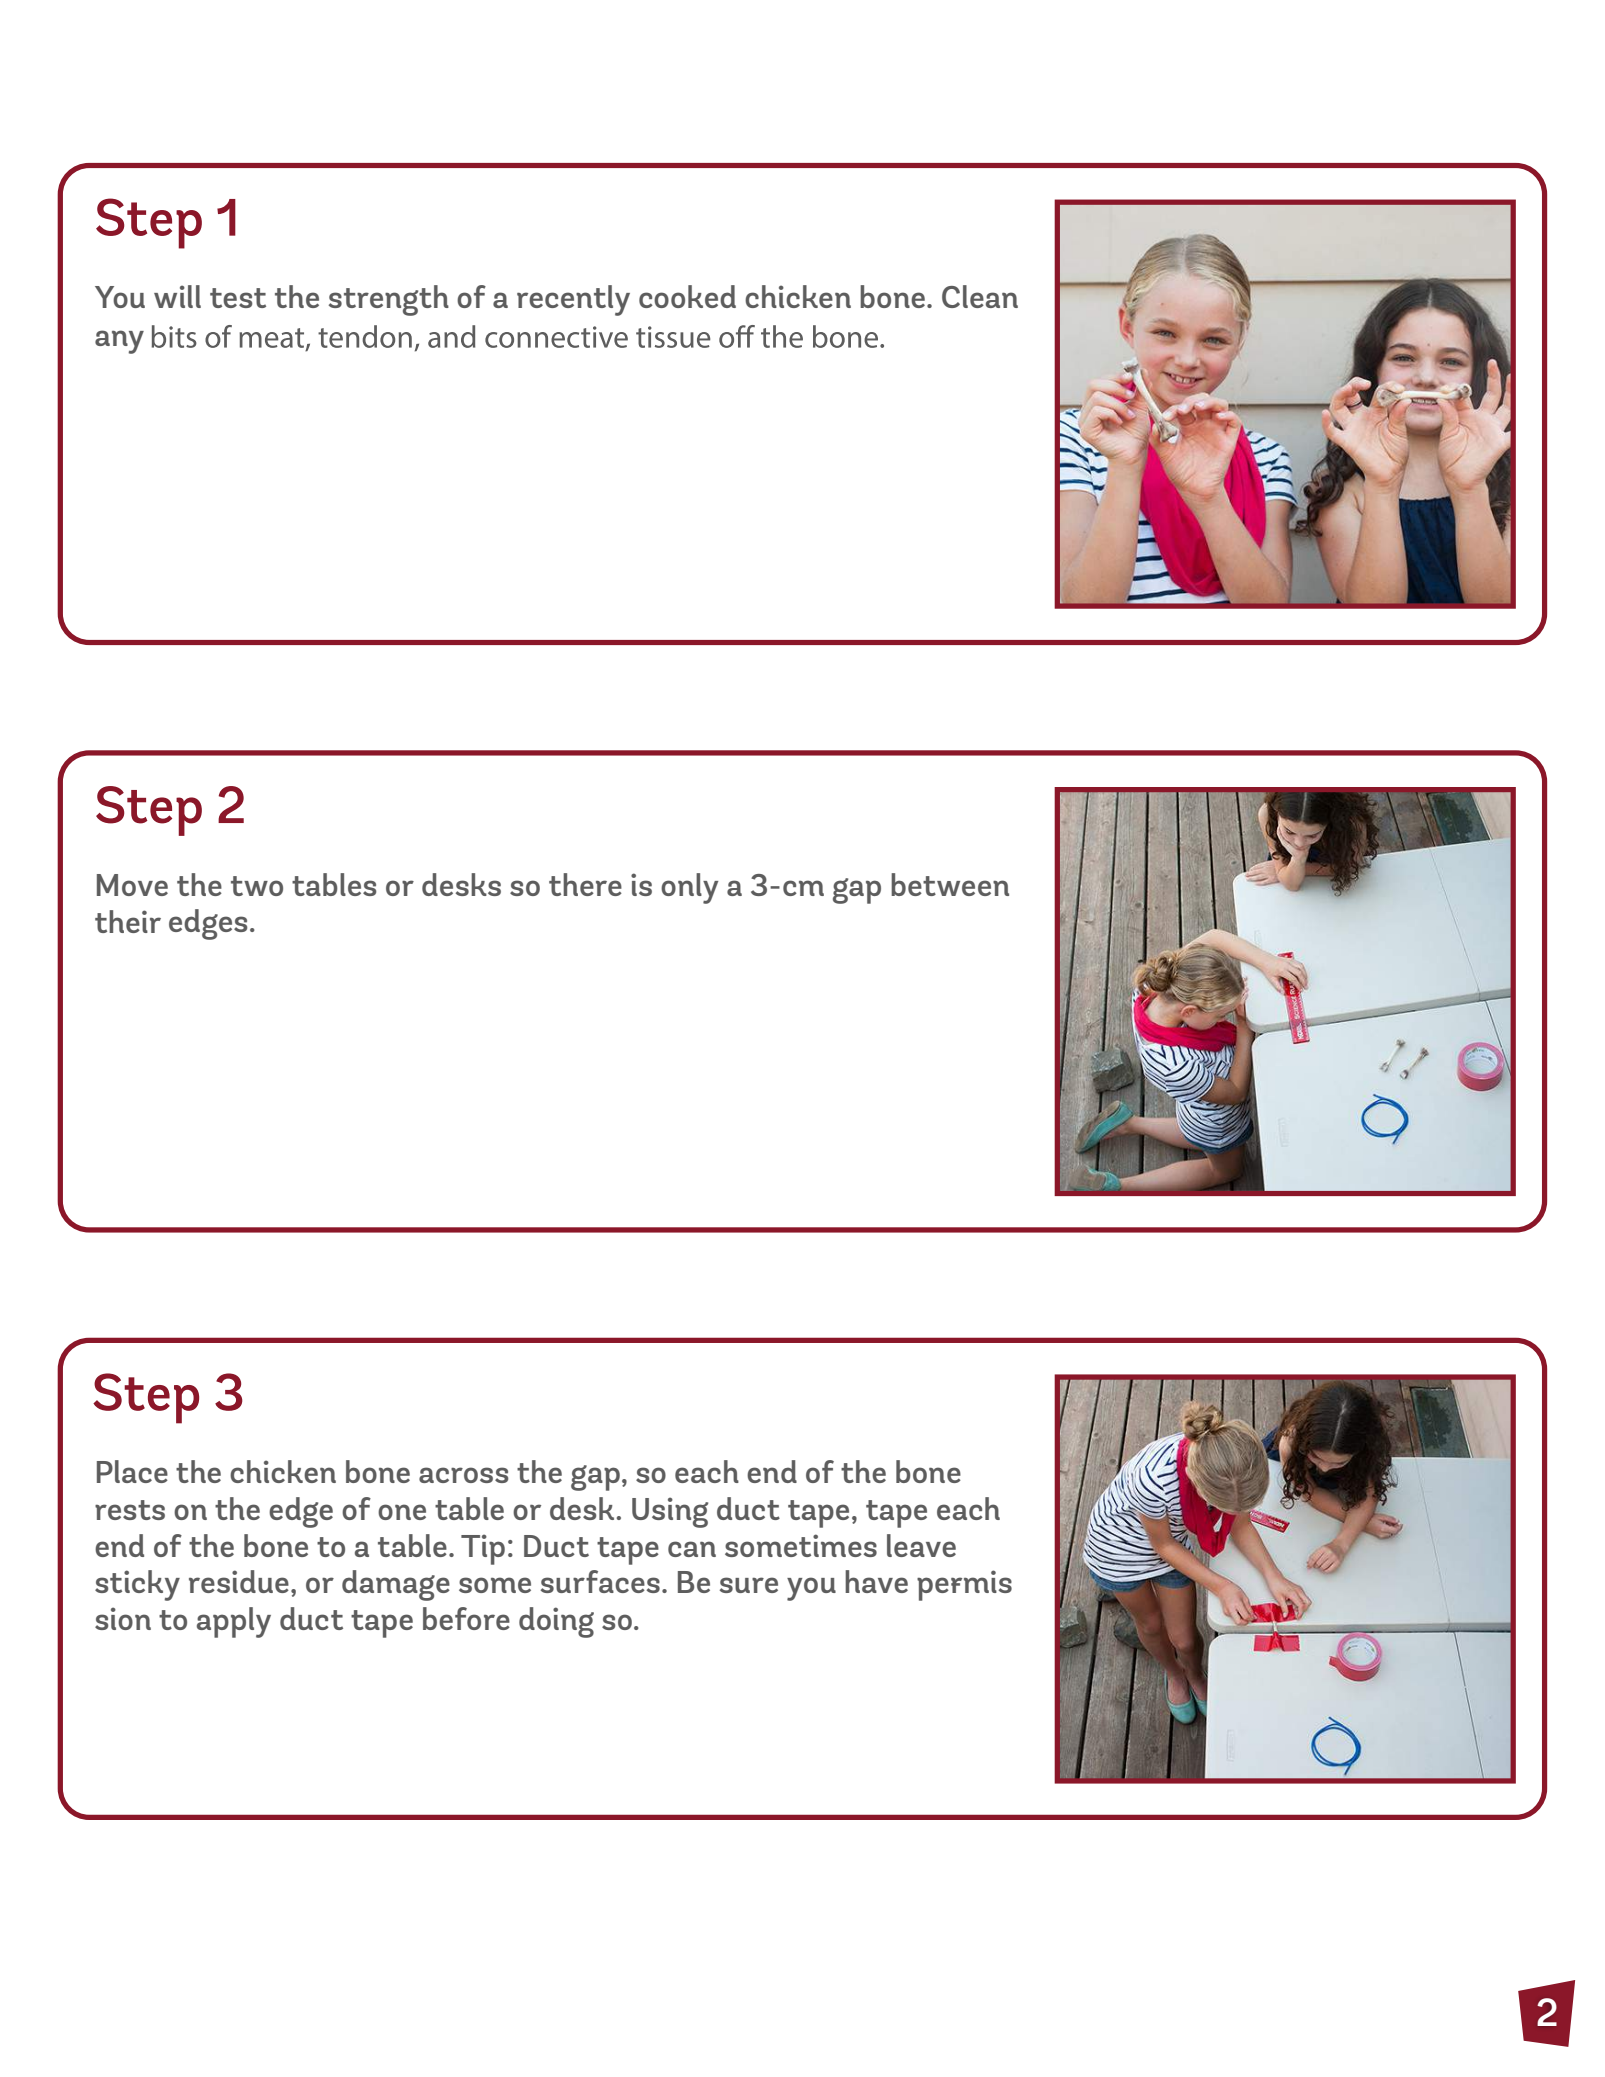 The image size is (1605, 2077). What do you see at coordinates (980, 296) in the document?
I see `Clean` at bounding box center [980, 296].
